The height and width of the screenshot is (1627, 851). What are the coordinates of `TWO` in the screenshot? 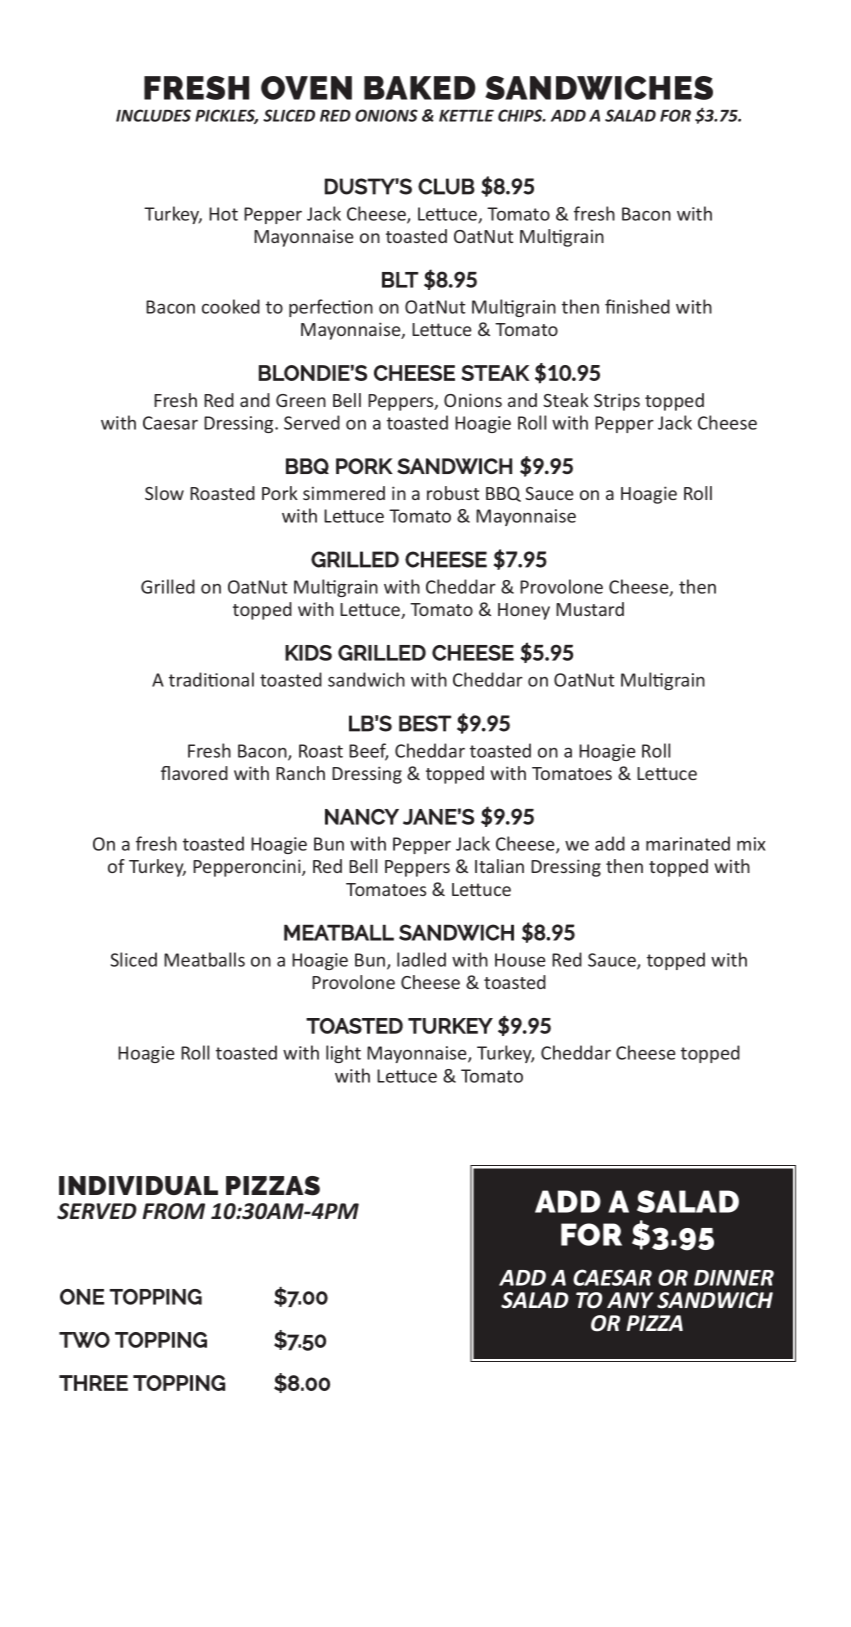 It's located at (84, 1340).
